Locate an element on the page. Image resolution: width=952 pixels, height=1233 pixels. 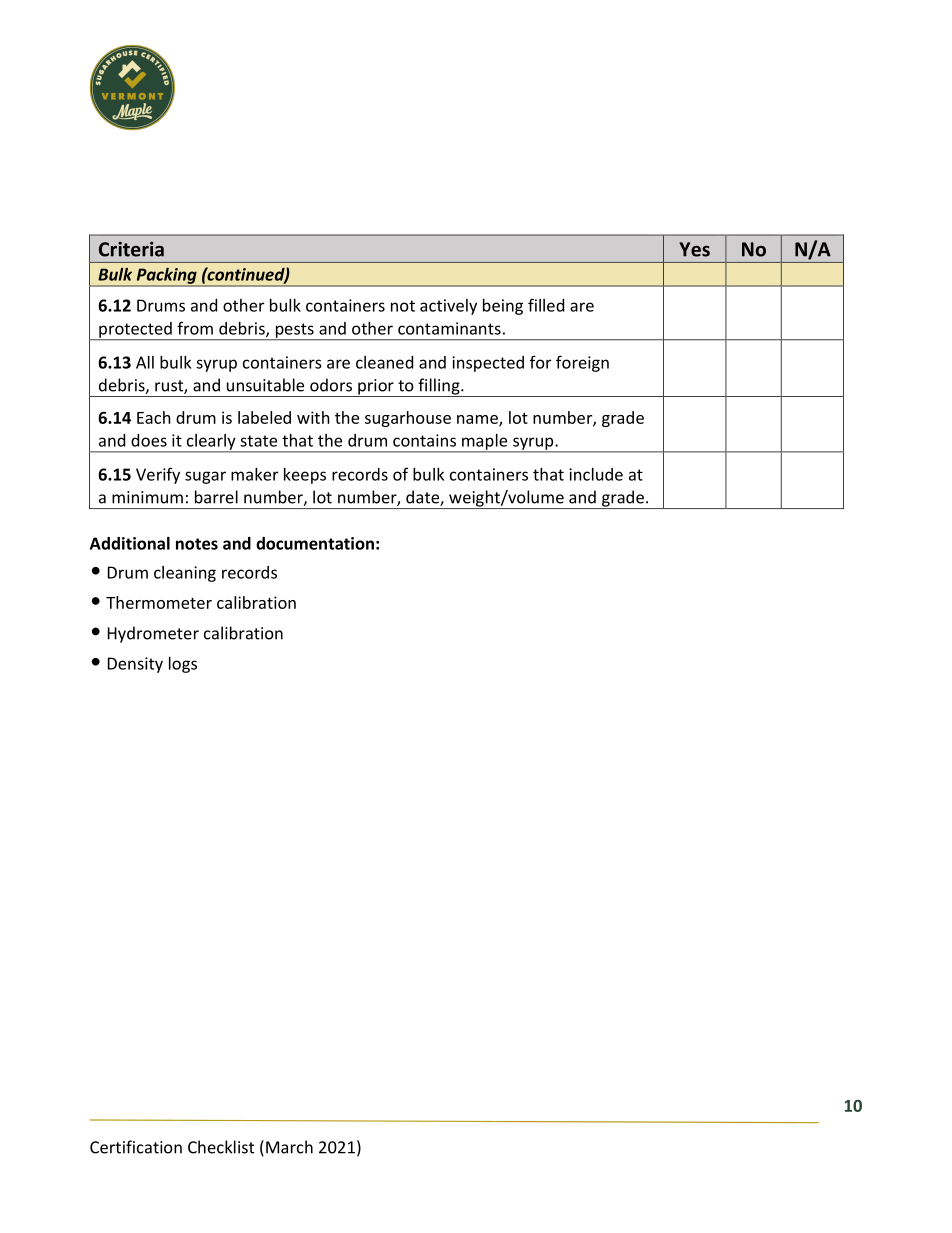
March is located at coordinates (289, 1147).
